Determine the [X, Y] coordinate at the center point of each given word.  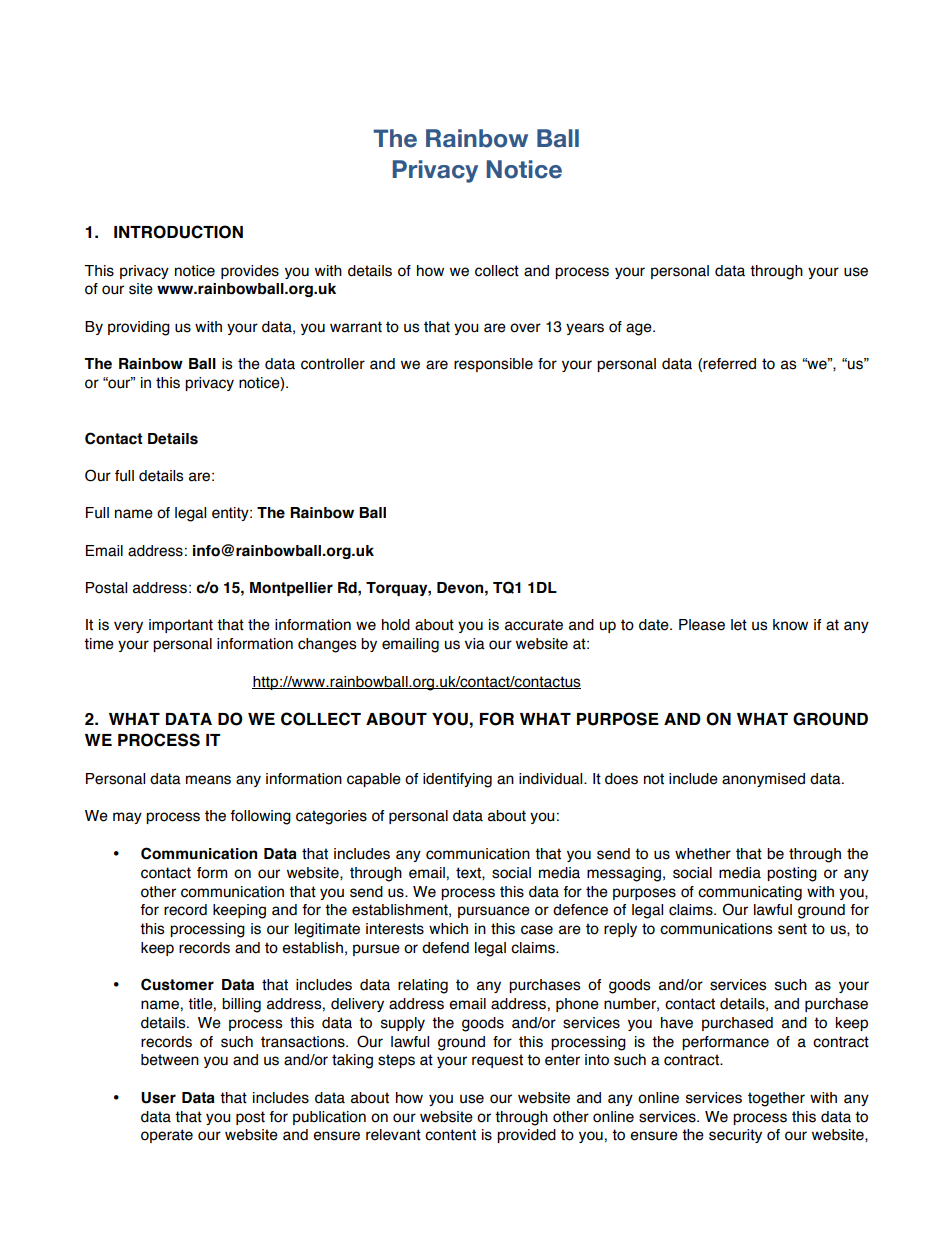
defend [445, 948]
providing [139, 328]
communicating [750, 893]
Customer [177, 984]
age [640, 329]
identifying [457, 780]
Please [702, 625]
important [181, 626]
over [525, 328]
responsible [493, 365]
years [585, 329]
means [208, 780]
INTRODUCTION [178, 232]
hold [396, 625]
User [158, 1098]
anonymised [763, 780]
